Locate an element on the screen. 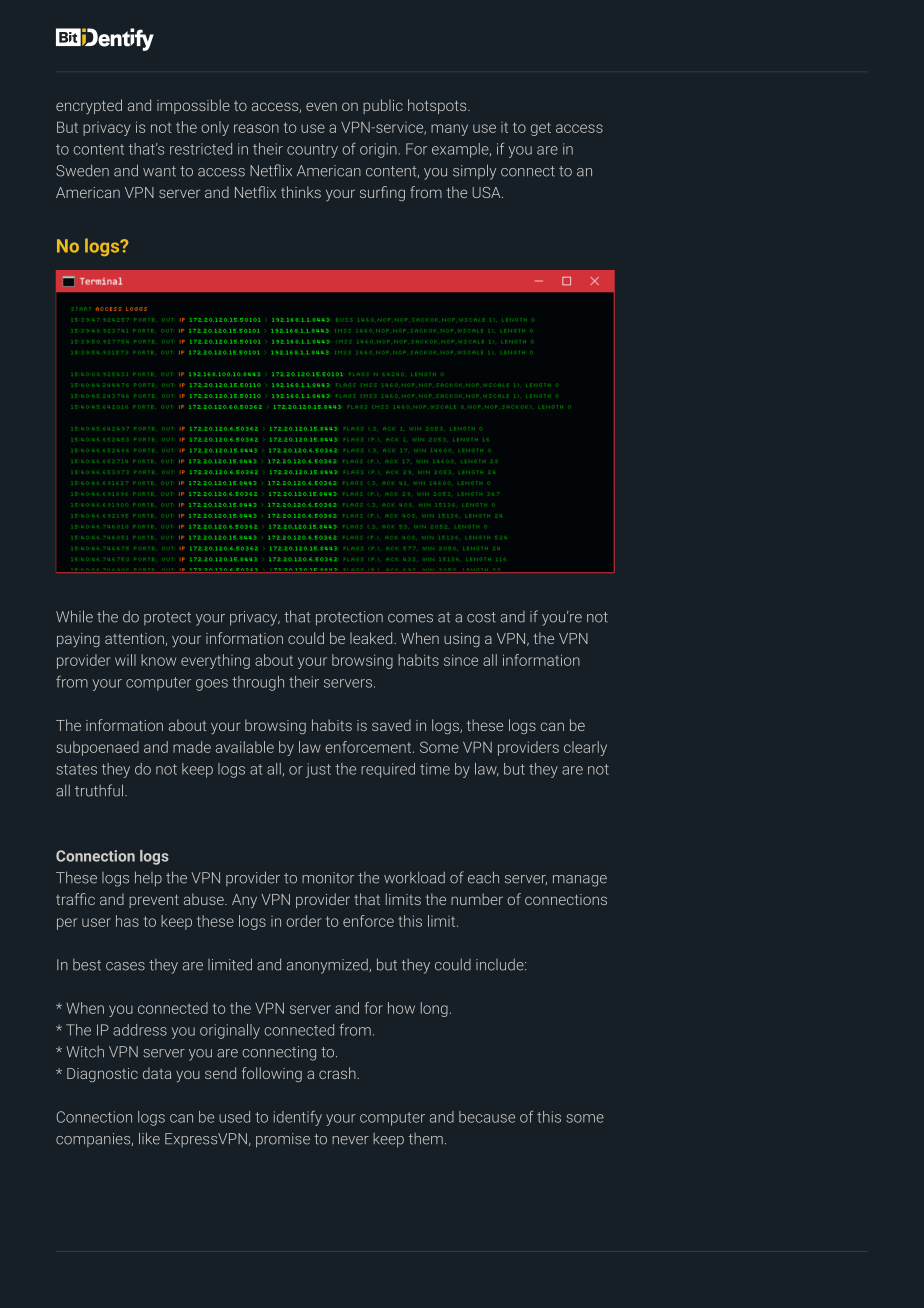  want is located at coordinates (159, 171).
